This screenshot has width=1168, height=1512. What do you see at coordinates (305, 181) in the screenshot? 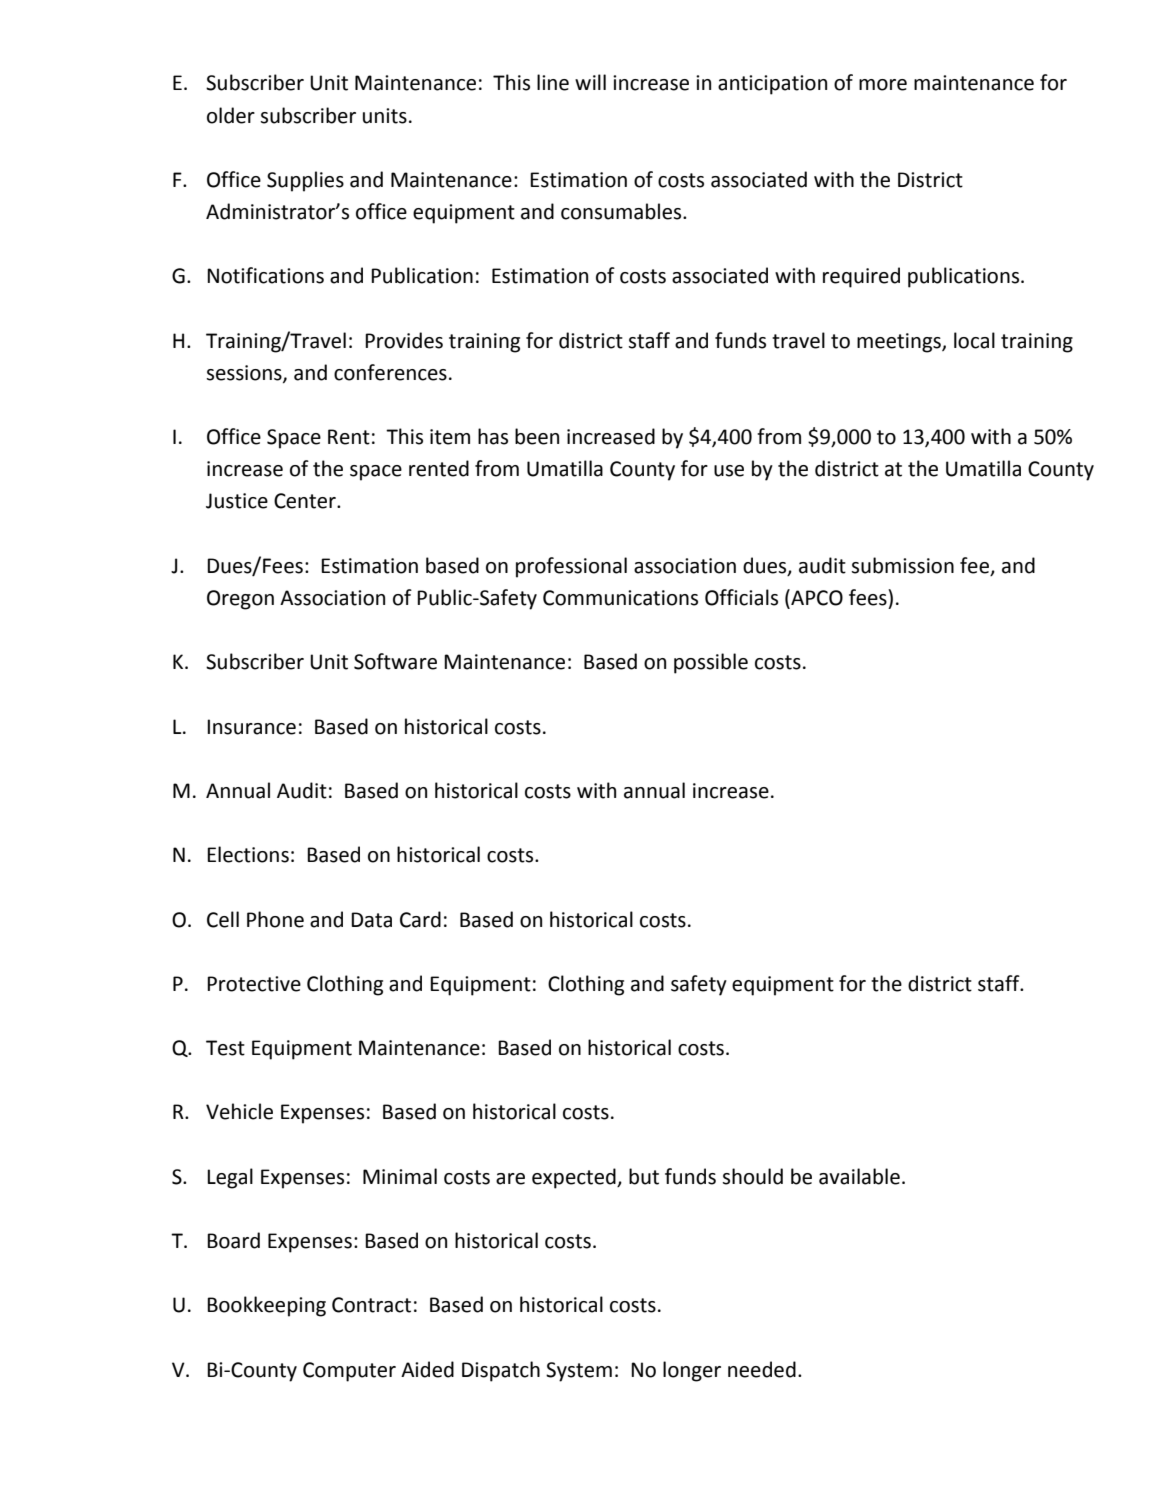
I see `Supplies` at bounding box center [305, 181].
